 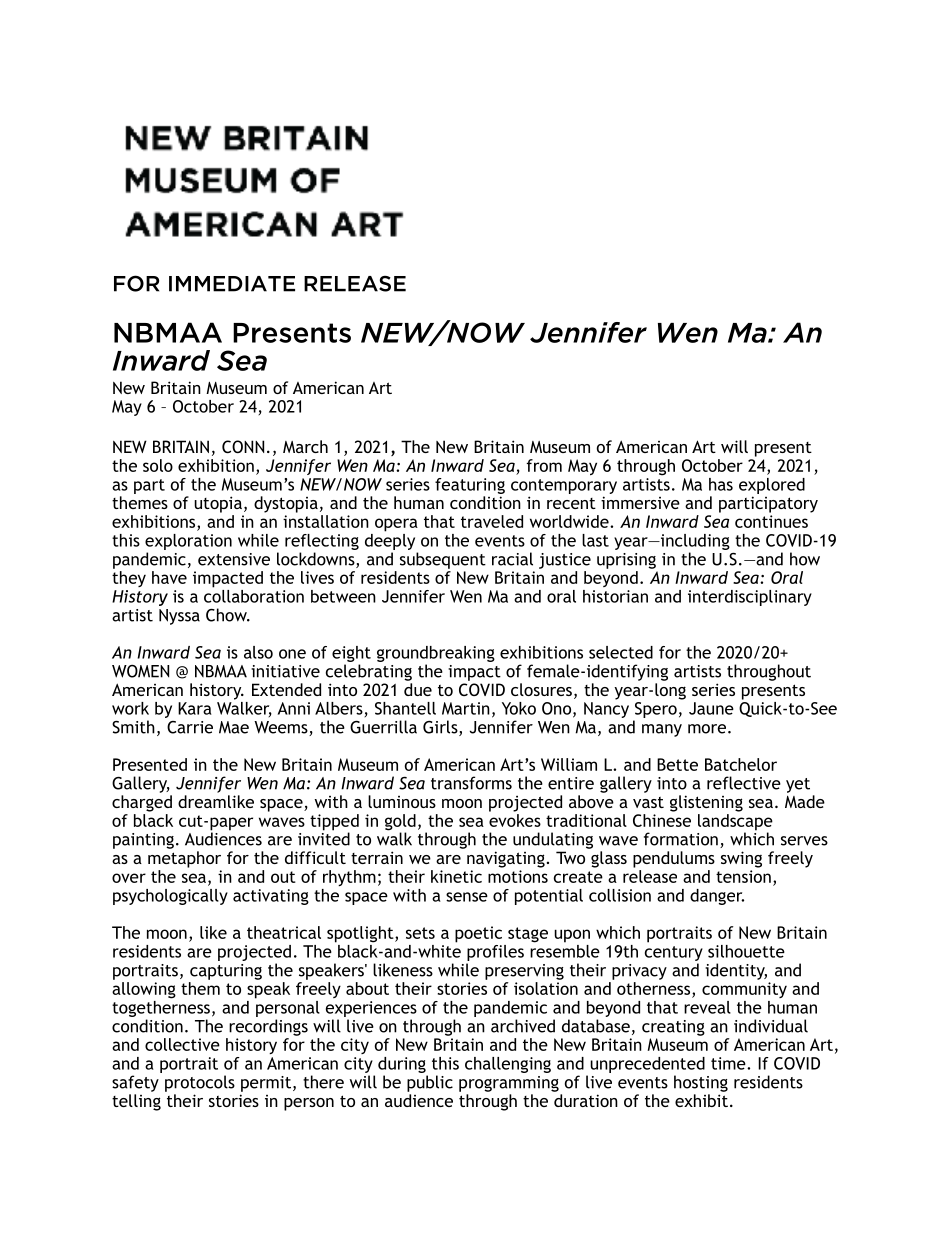 What do you see at coordinates (218, 504) in the page?
I see `utopia` at bounding box center [218, 504].
